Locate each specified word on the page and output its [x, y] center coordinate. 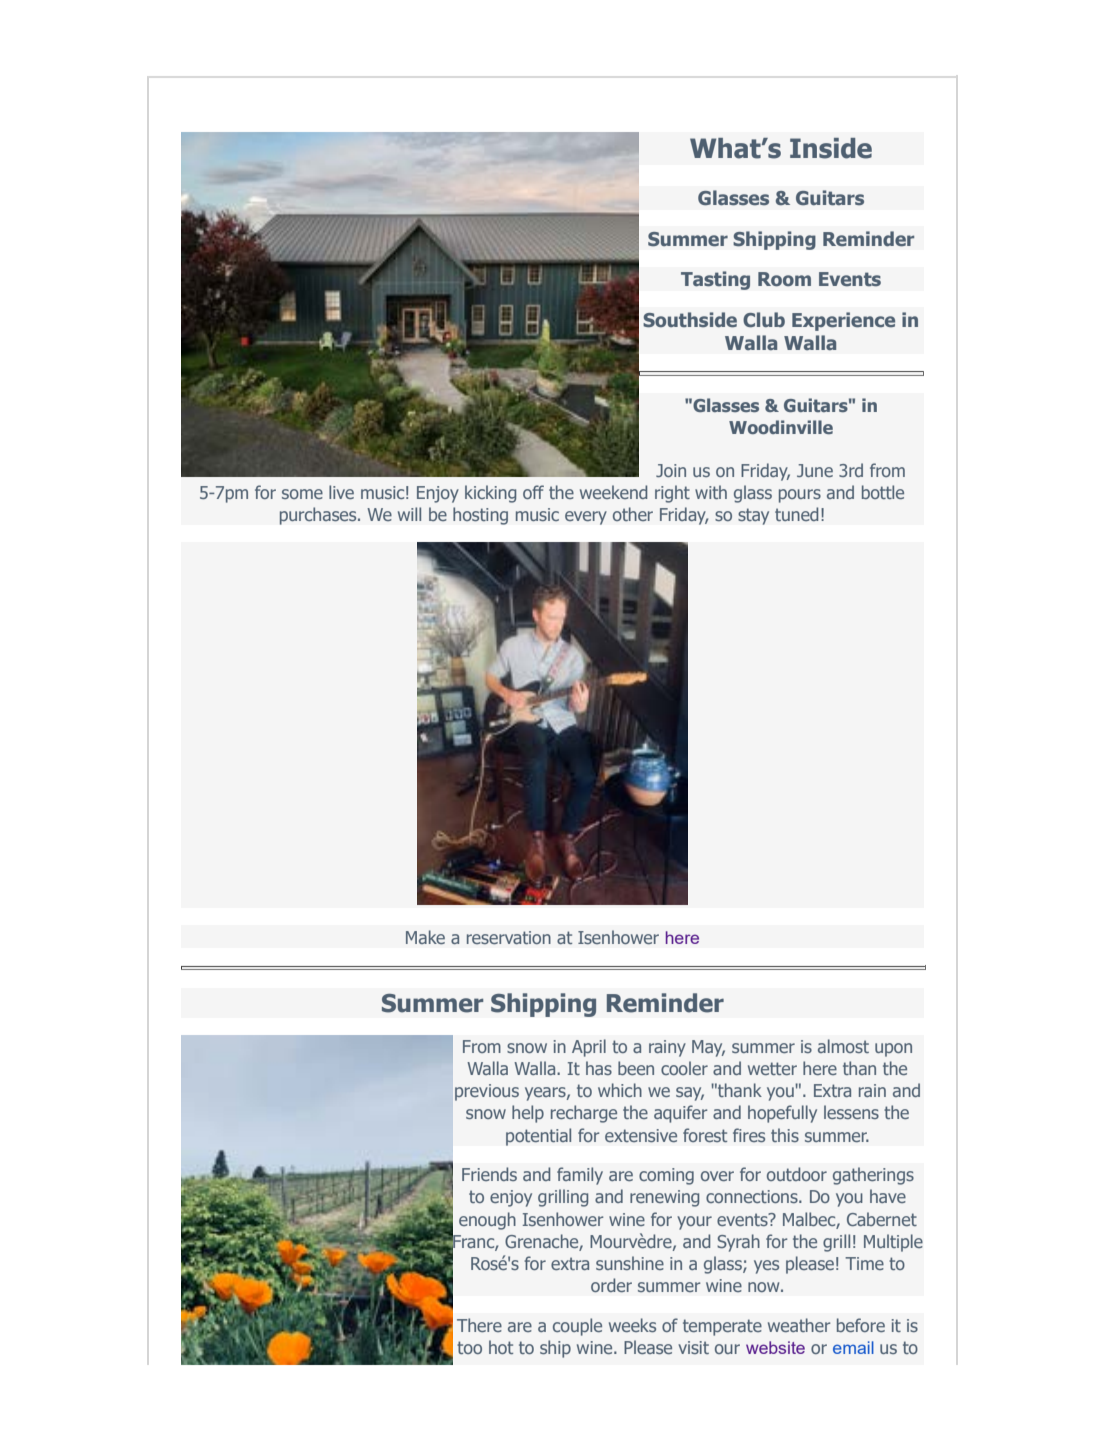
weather [799, 1325]
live [341, 492]
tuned [796, 514]
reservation [509, 937]
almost [843, 1046]
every [586, 518]
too [469, 1347]
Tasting [715, 280]
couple [577, 1327]
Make [425, 937]
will [409, 514]
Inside [831, 148]
